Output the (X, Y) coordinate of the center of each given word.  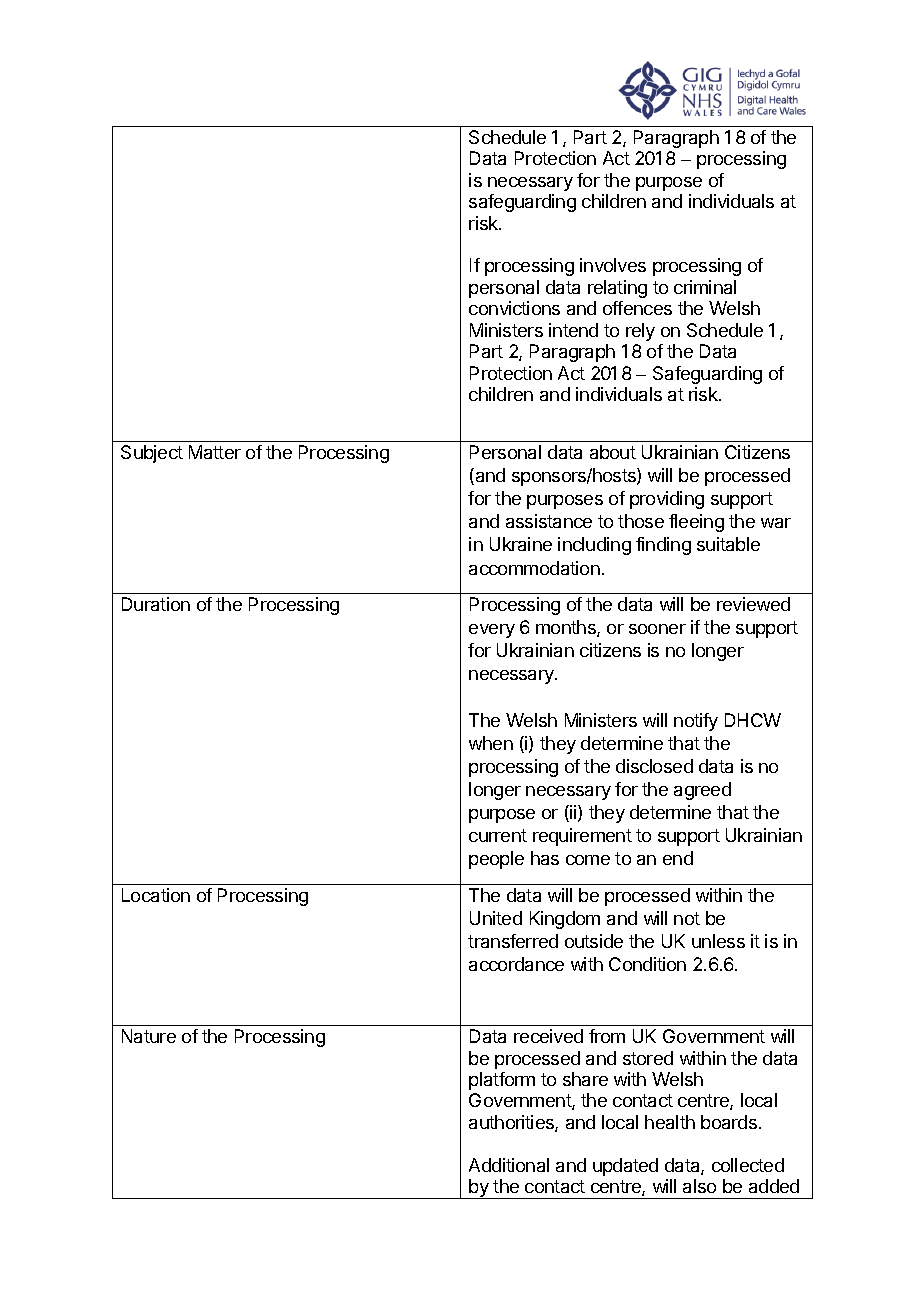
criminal (705, 287)
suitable (728, 544)
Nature (149, 1036)
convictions (514, 308)
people (496, 860)
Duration (156, 604)
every (492, 631)
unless (718, 941)
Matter (215, 452)
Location (156, 895)
